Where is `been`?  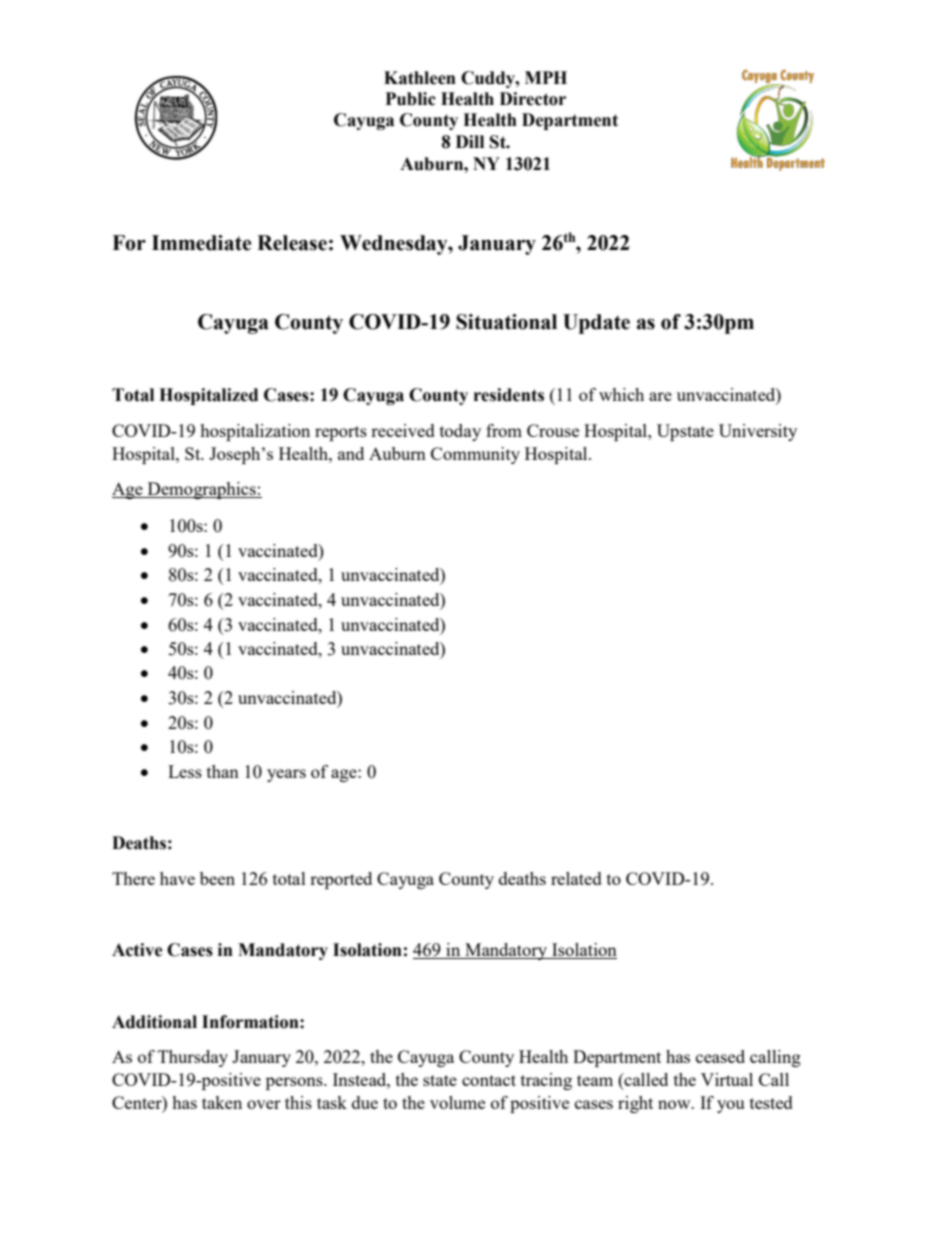
been is located at coordinates (217, 878).
